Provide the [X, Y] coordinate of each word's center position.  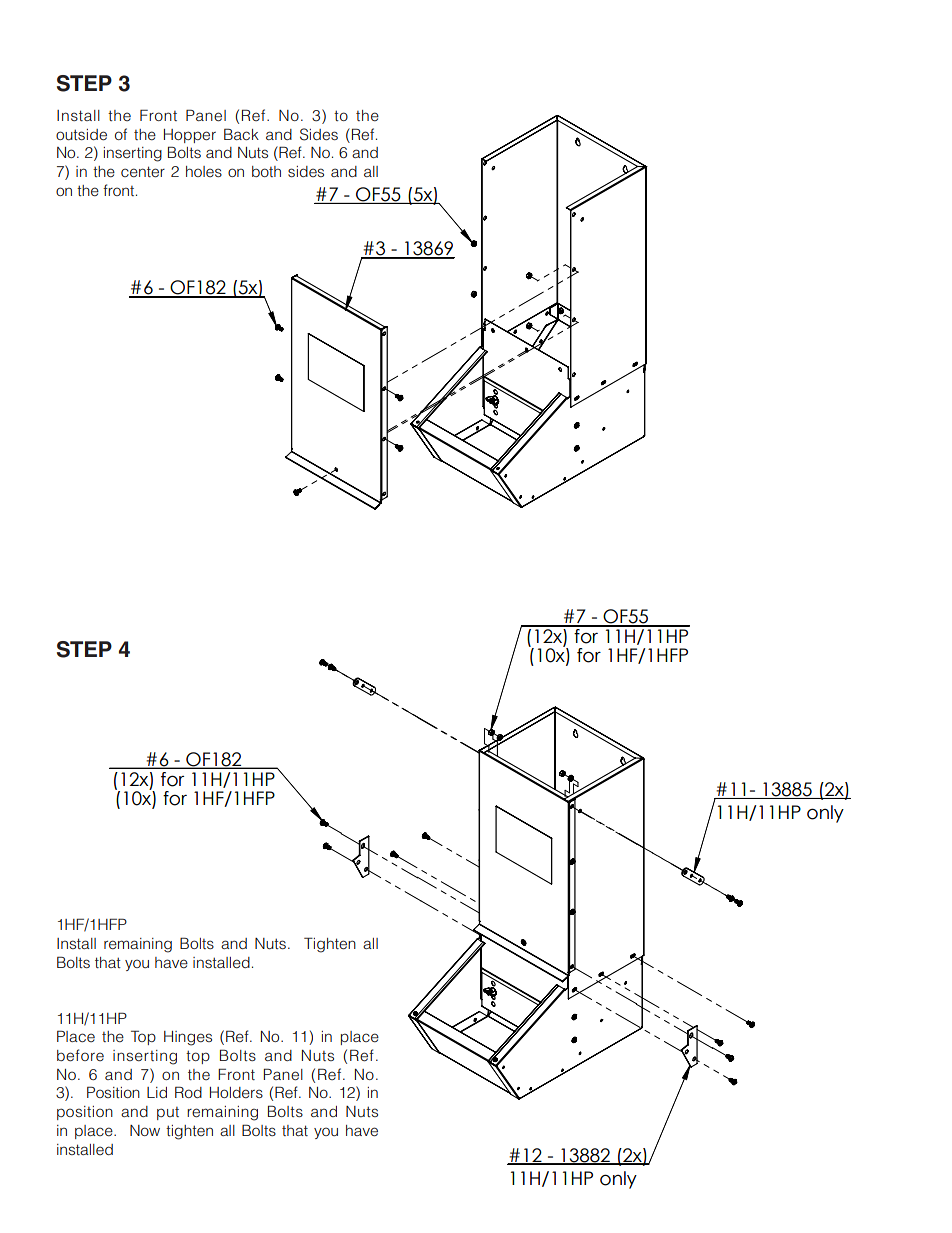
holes [204, 171]
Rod [188, 1092]
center [143, 172]
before [80, 1055]
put [168, 1113]
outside [81, 135]
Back [241, 134]
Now [145, 1130]
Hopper [190, 136]
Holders [236, 1092]
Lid [157, 1092]
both [266, 171]
